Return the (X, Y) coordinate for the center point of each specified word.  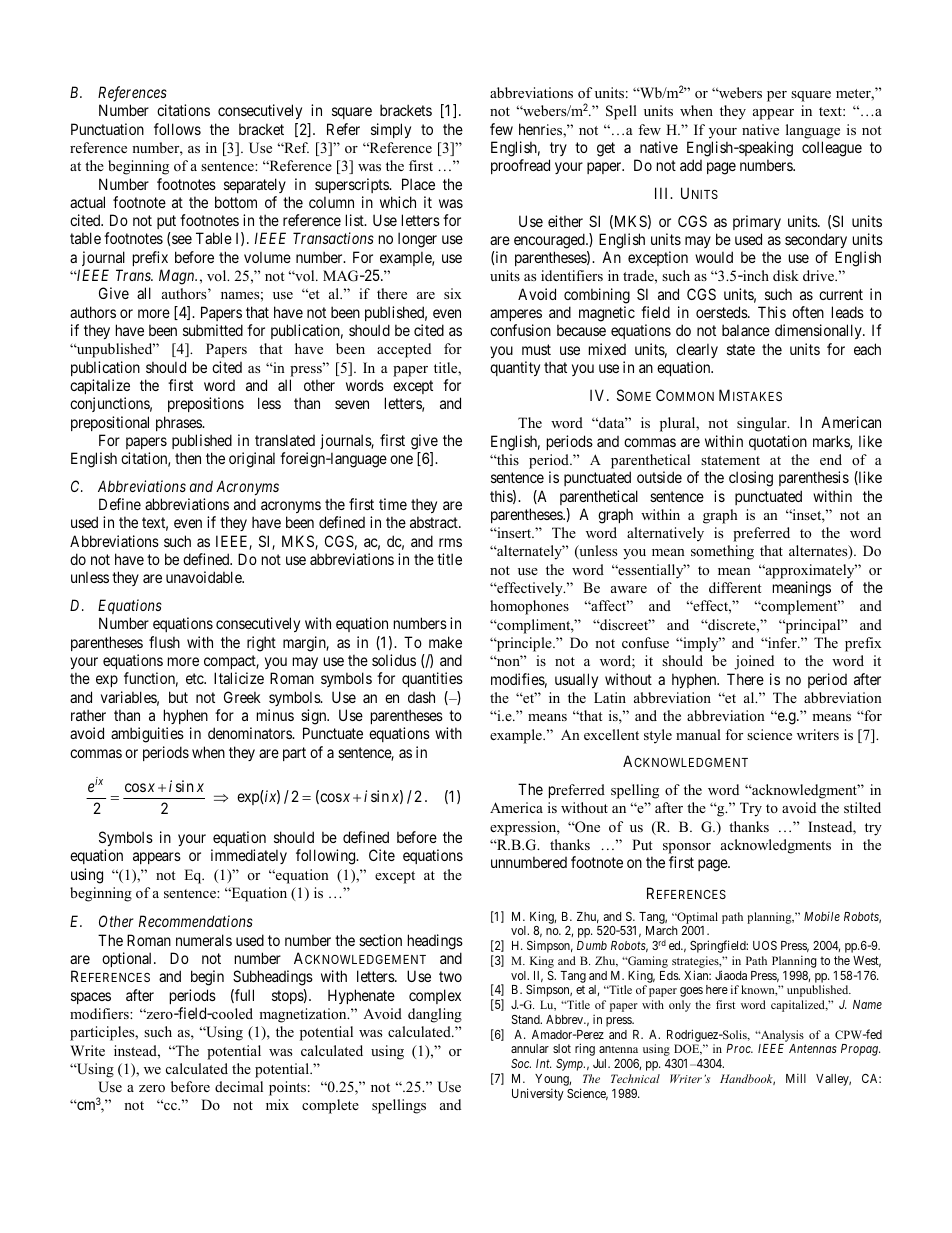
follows (177, 129)
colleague (832, 149)
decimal (239, 1086)
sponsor (687, 848)
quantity (515, 368)
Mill (796, 1078)
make (445, 642)
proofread (520, 166)
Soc (521, 1063)
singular (763, 424)
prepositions (206, 404)
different (735, 587)
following (327, 857)
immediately (249, 856)
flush (164, 642)
